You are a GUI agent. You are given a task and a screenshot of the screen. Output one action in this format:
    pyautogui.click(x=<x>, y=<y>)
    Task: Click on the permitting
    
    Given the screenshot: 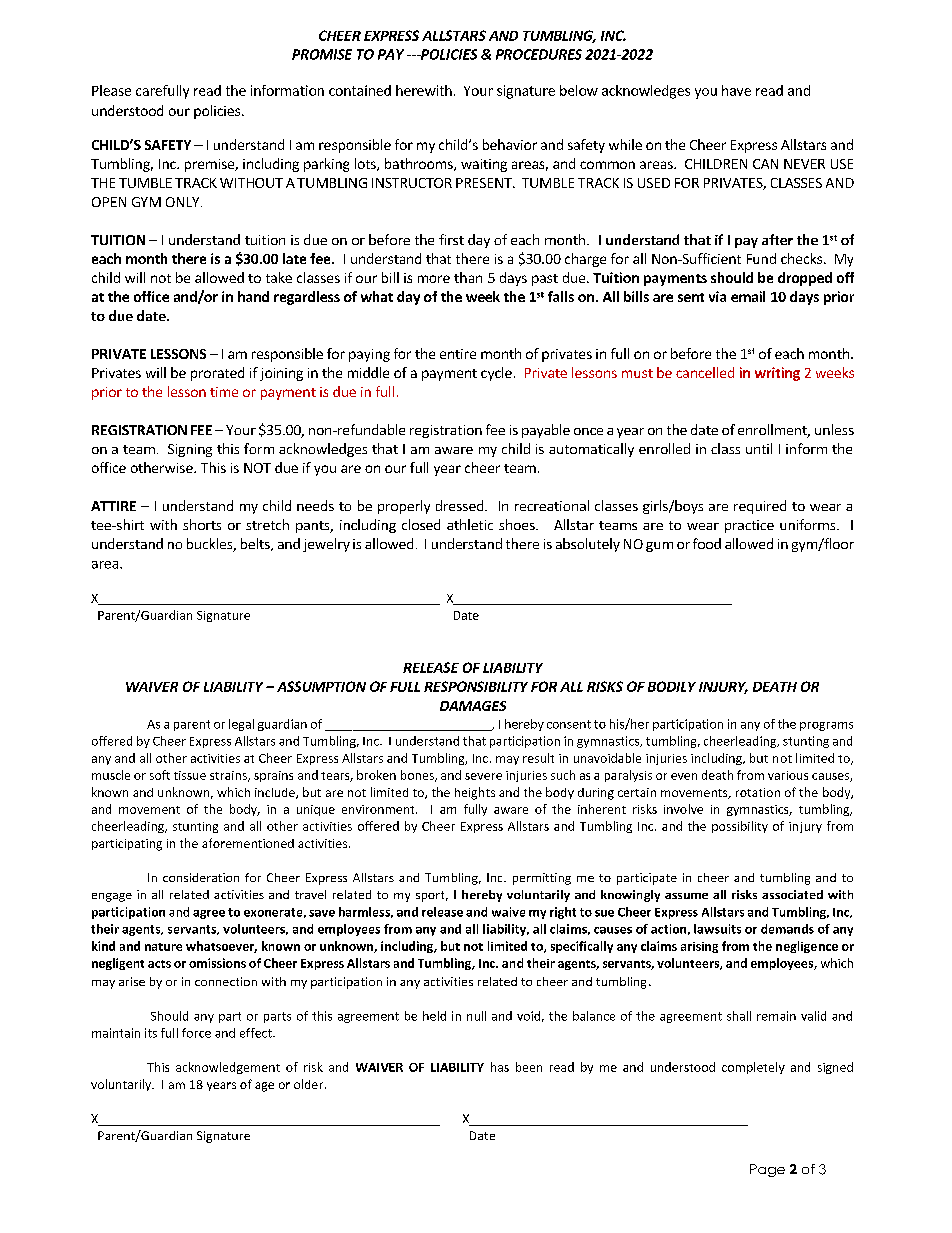 What is the action you would take?
    pyautogui.click(x=542, y=879)
